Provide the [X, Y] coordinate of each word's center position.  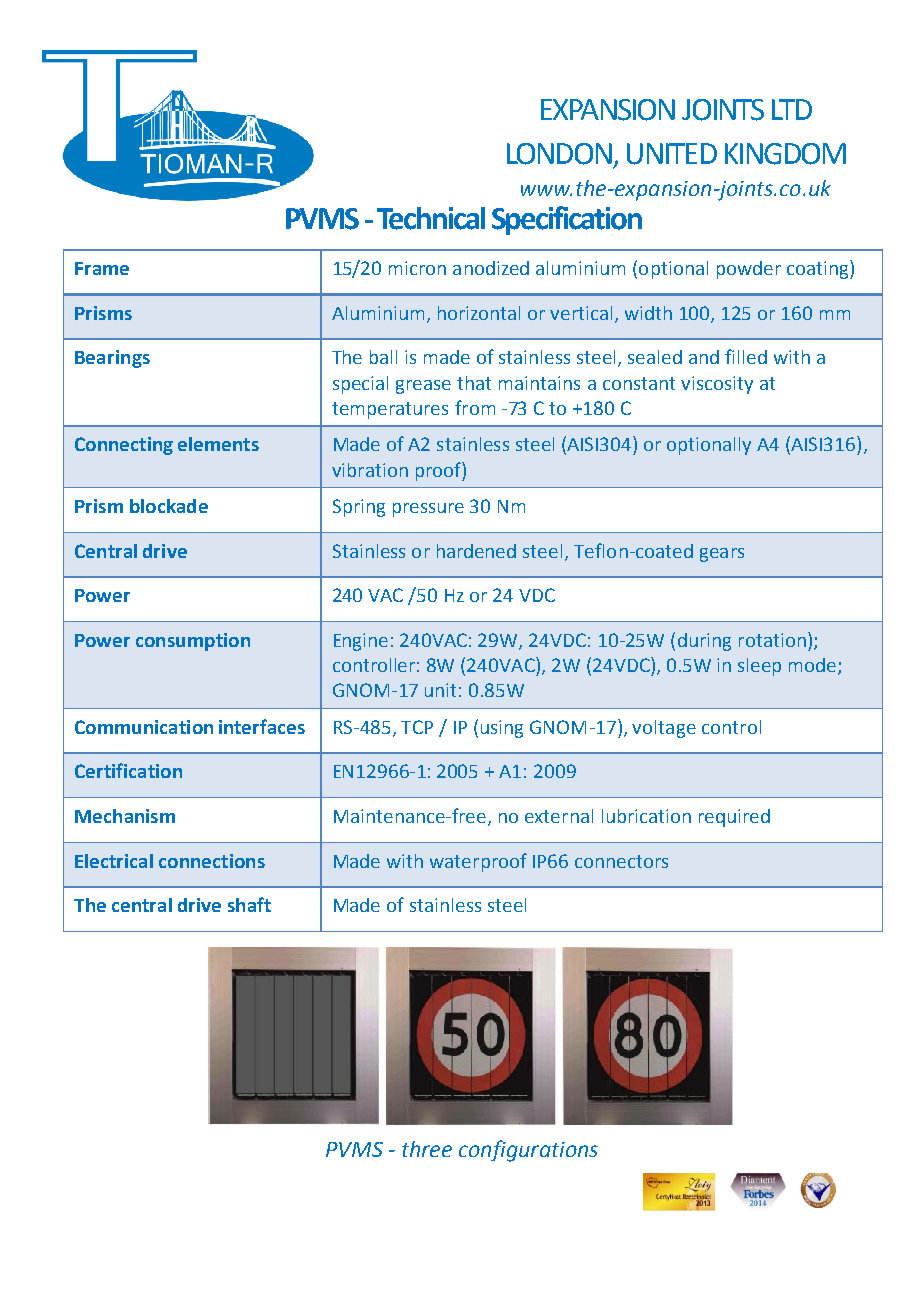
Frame [102, 268]
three [427, 1149]
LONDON [559, 154]
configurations [528, 1151]
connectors [621, 861]
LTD [792, 109]
